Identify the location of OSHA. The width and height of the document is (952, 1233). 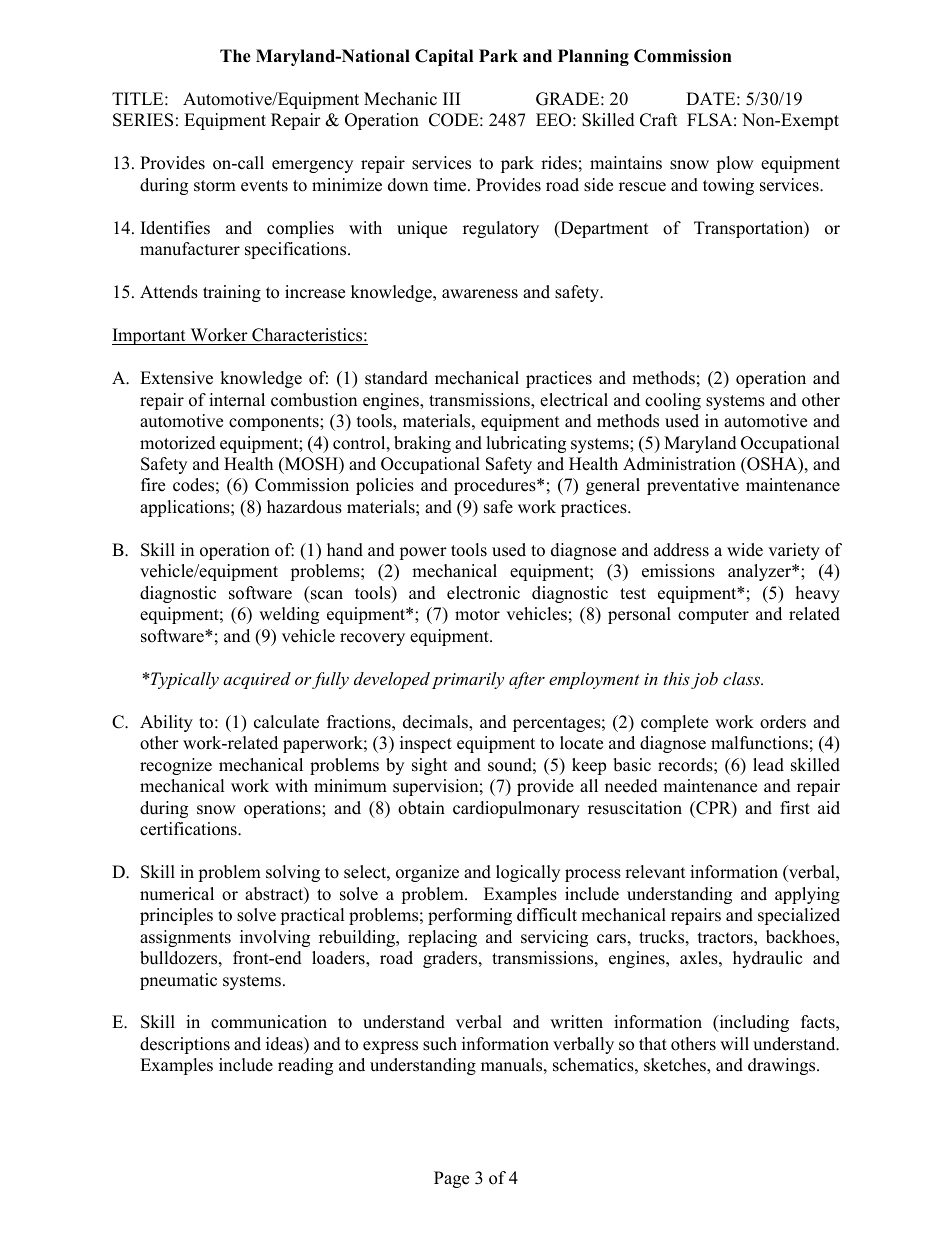
(772, 465).
